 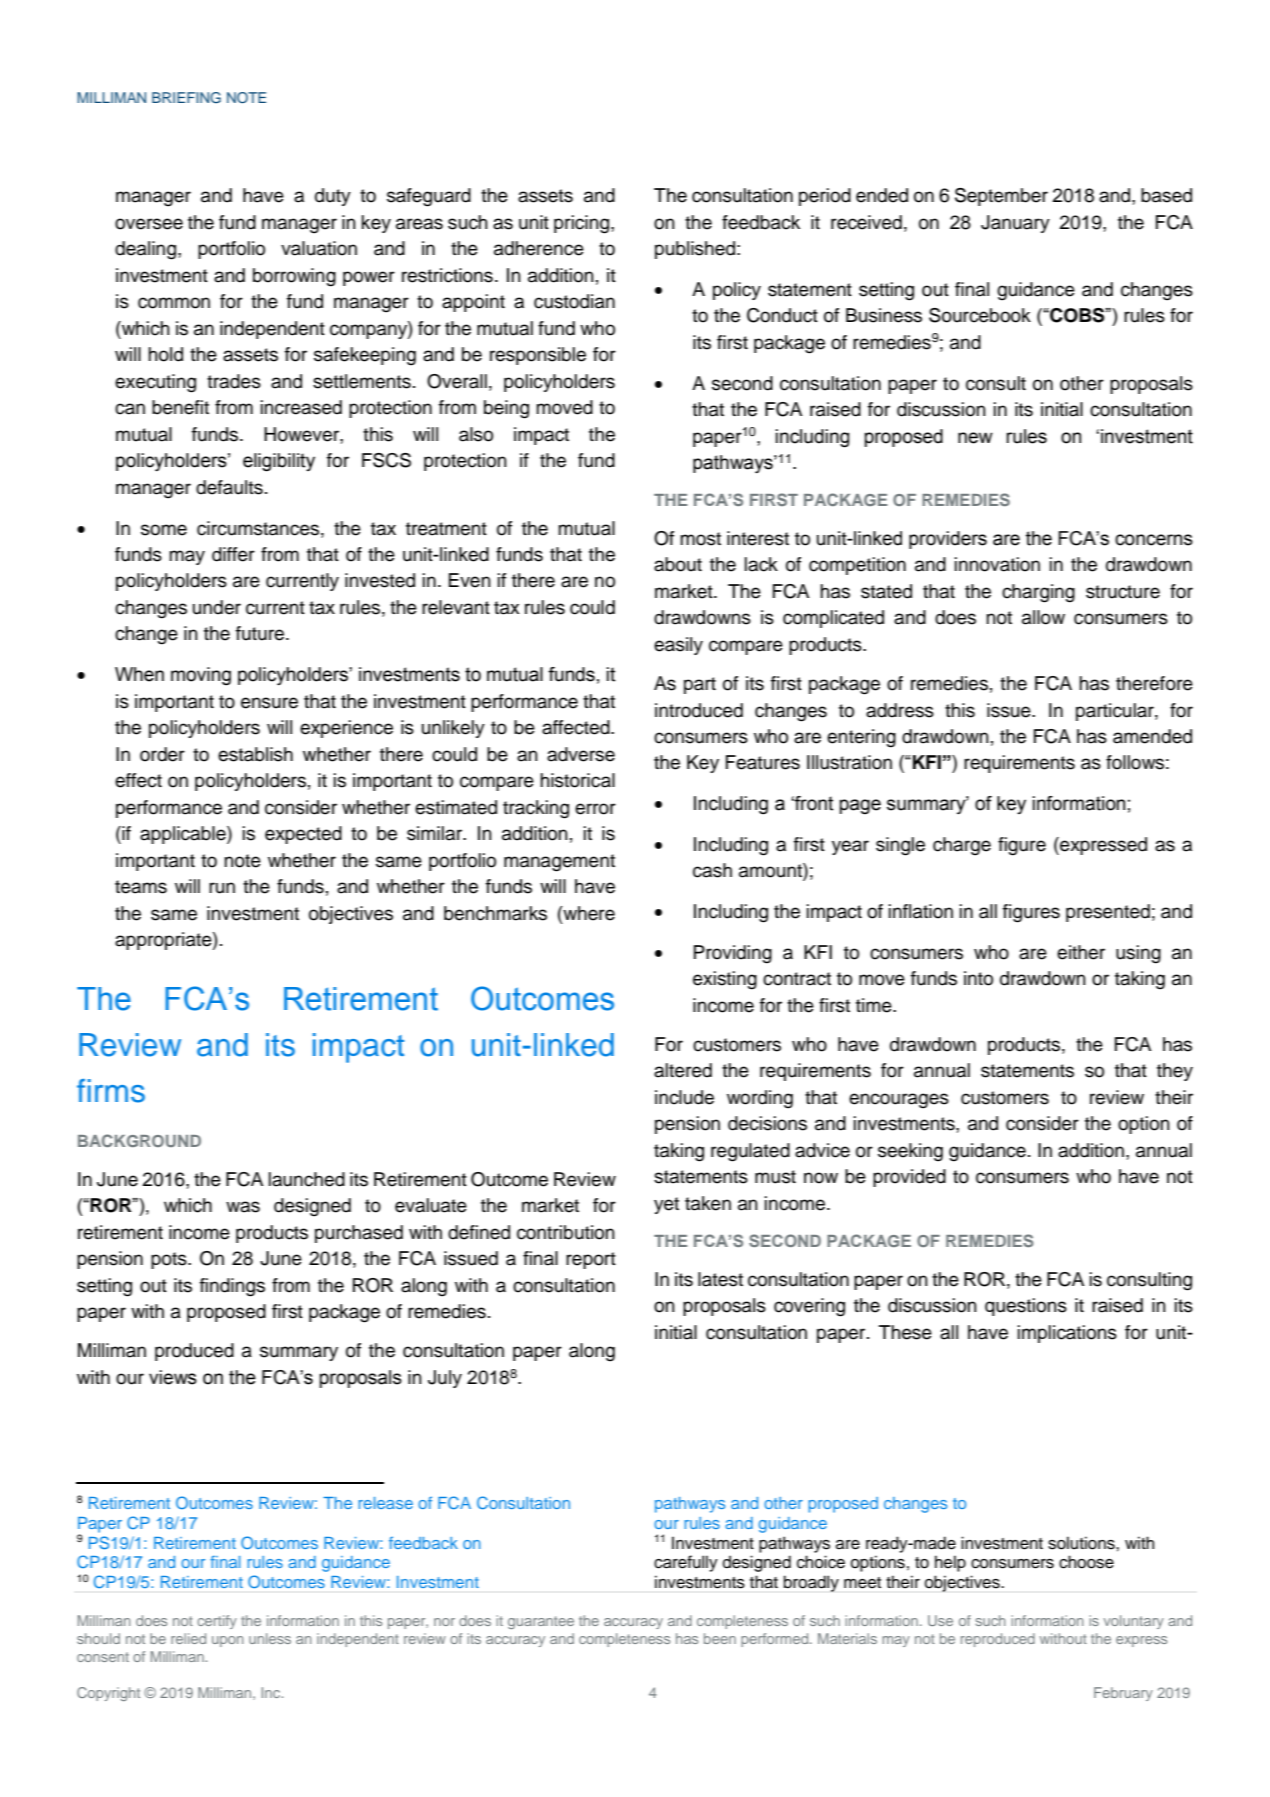 I want to click on easily, so click(x=678, y=646).
